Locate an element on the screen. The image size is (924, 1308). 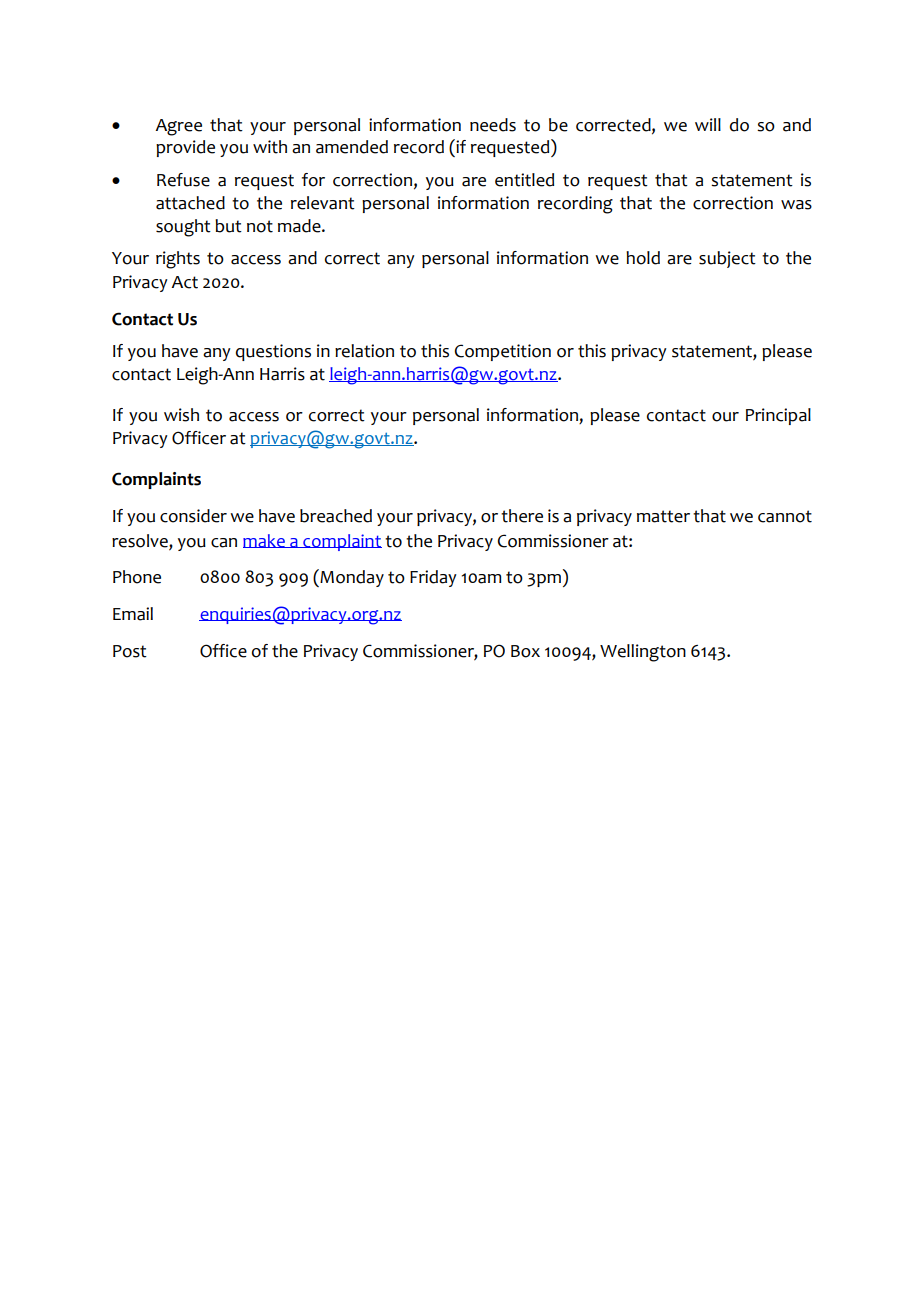
rights is located at coordinates (178, 260).
